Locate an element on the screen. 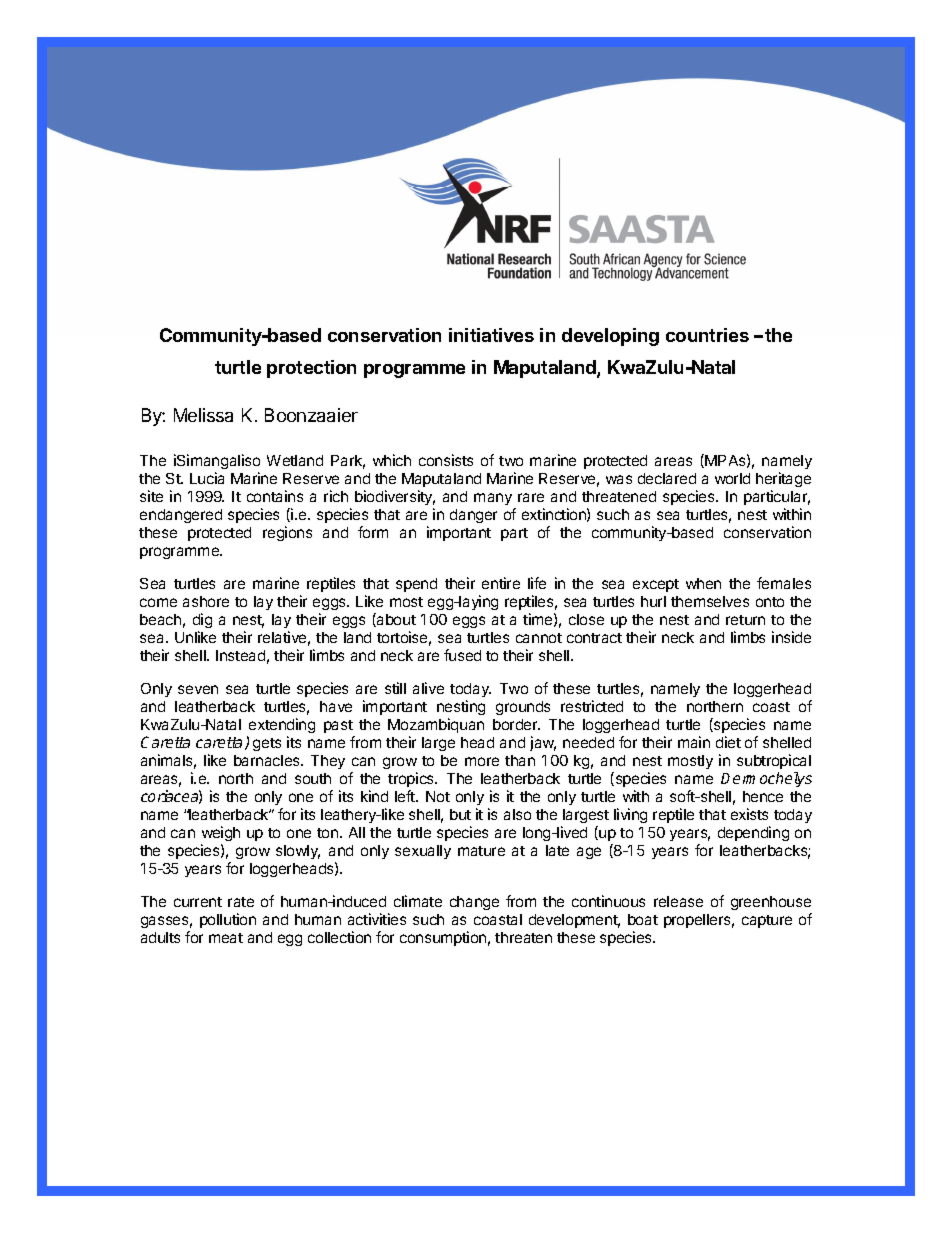  return is located at coordinates (745, 620).
